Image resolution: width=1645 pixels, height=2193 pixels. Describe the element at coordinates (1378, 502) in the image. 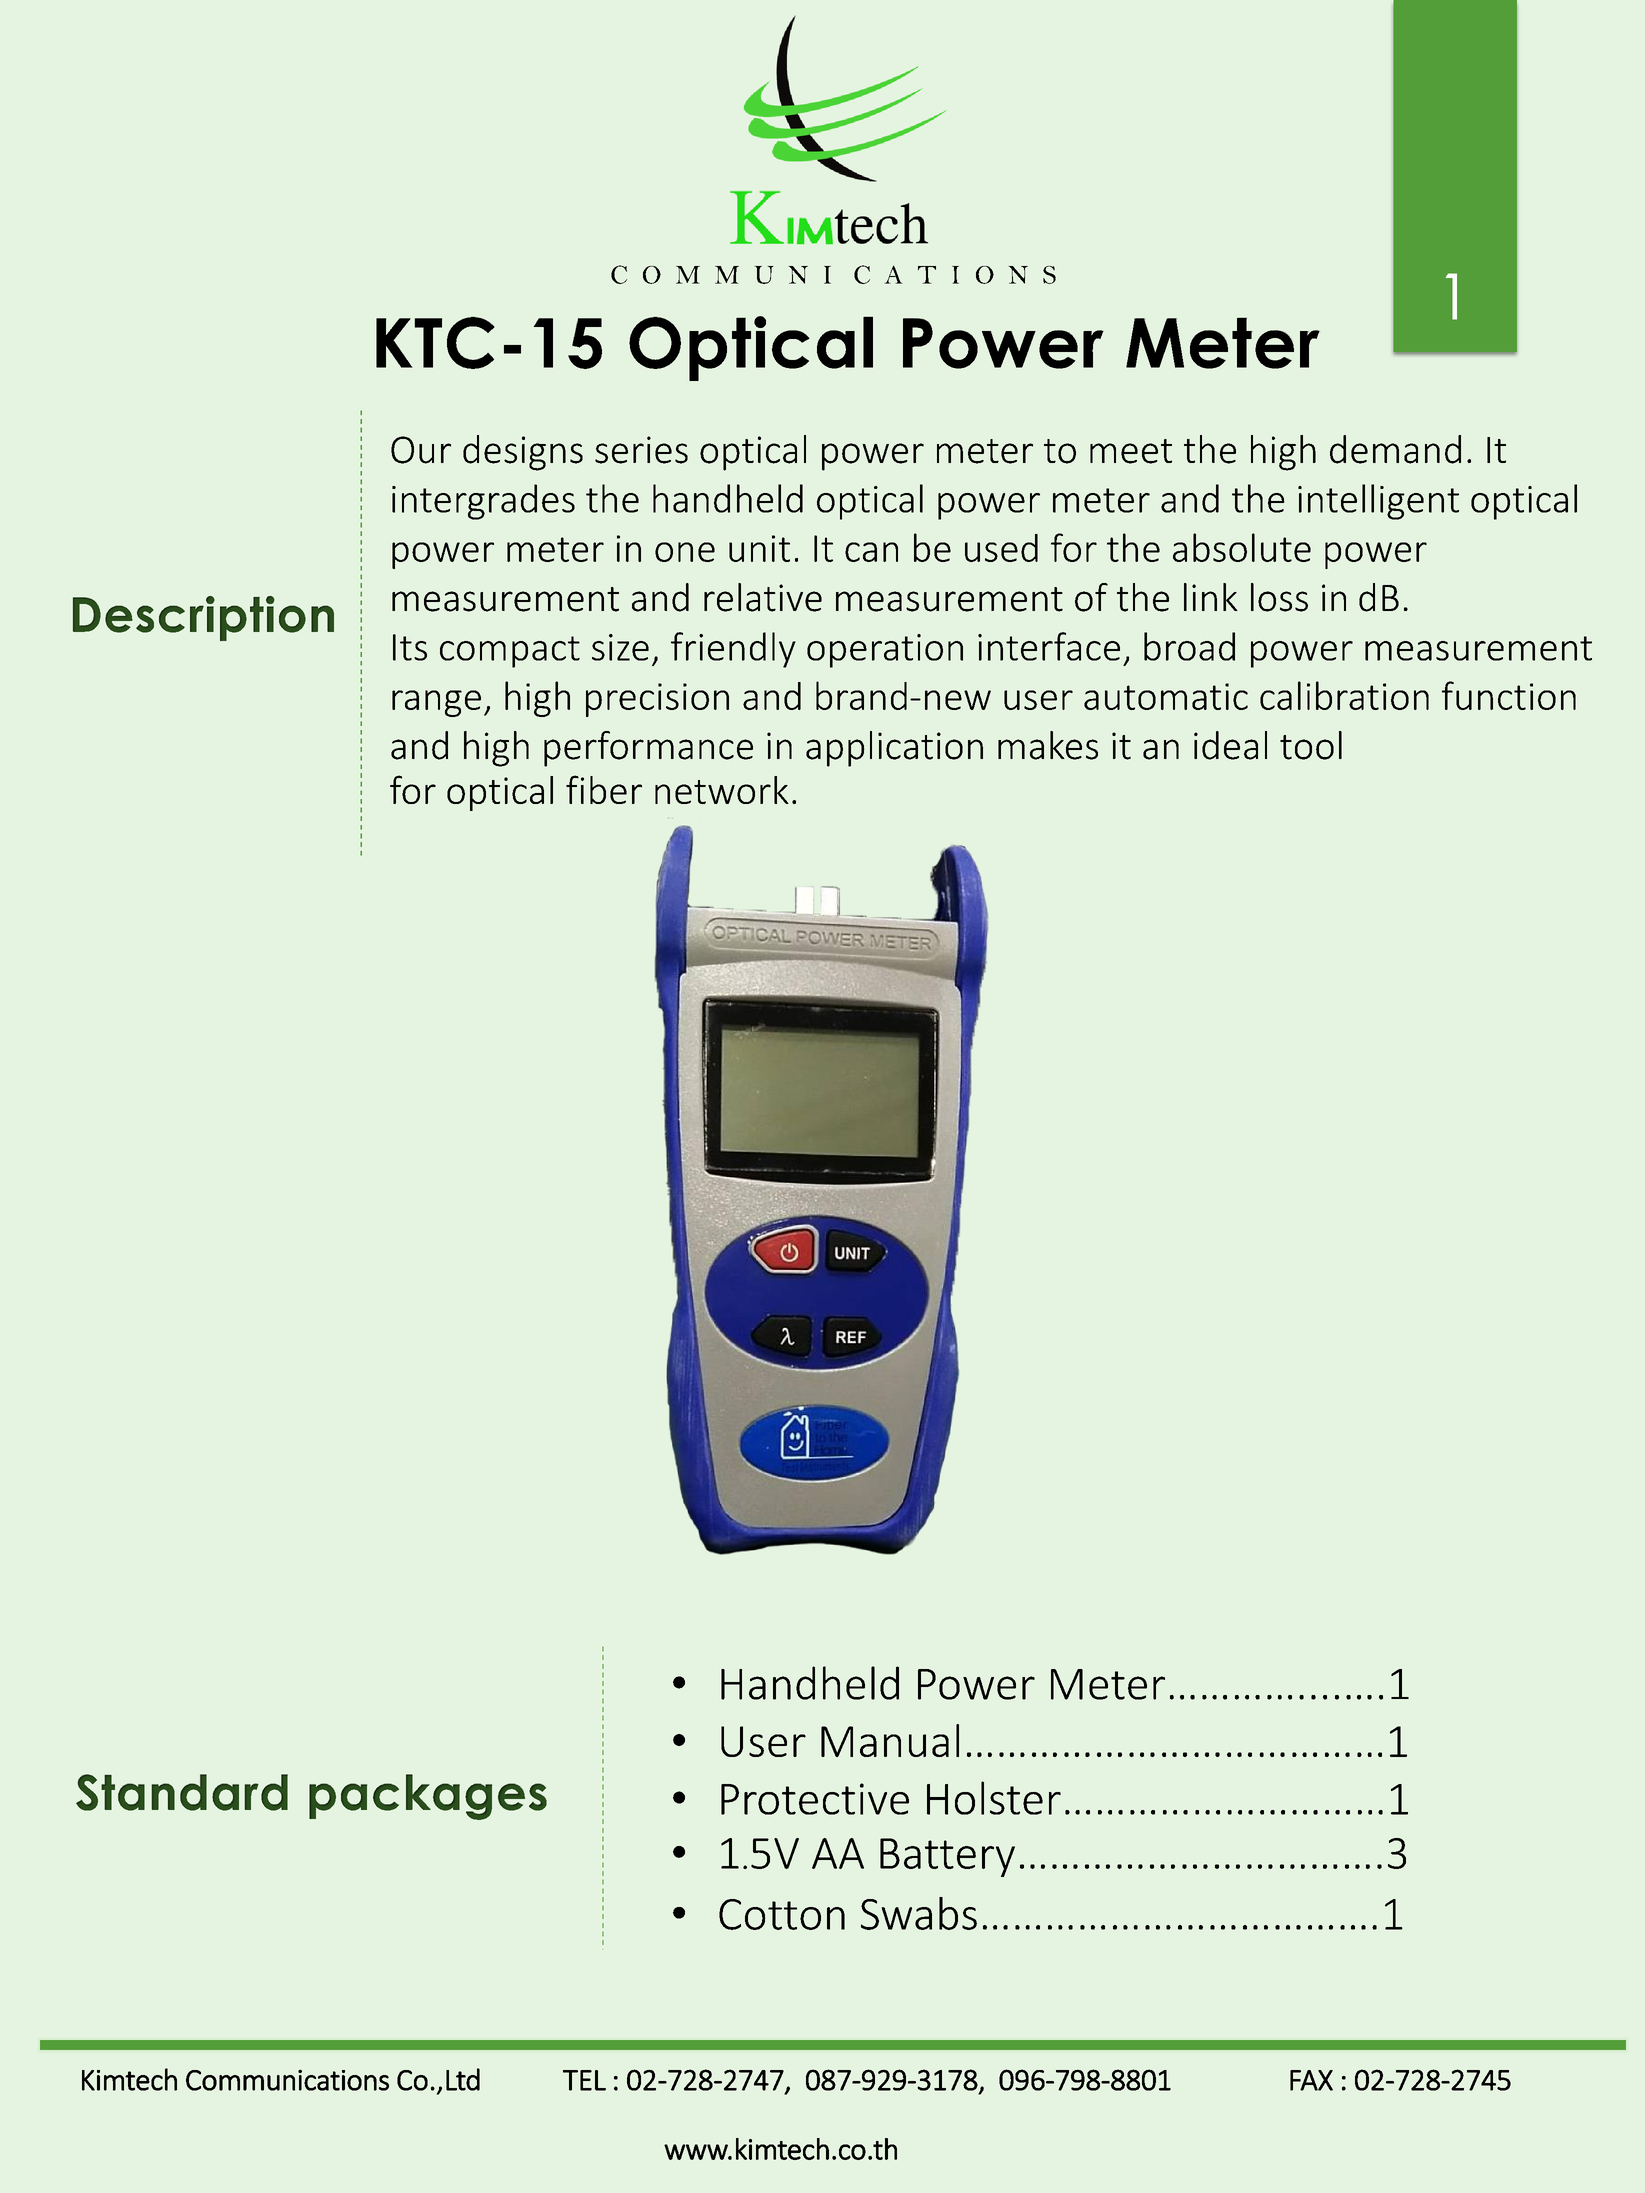

I see `intelligent` at that location.
